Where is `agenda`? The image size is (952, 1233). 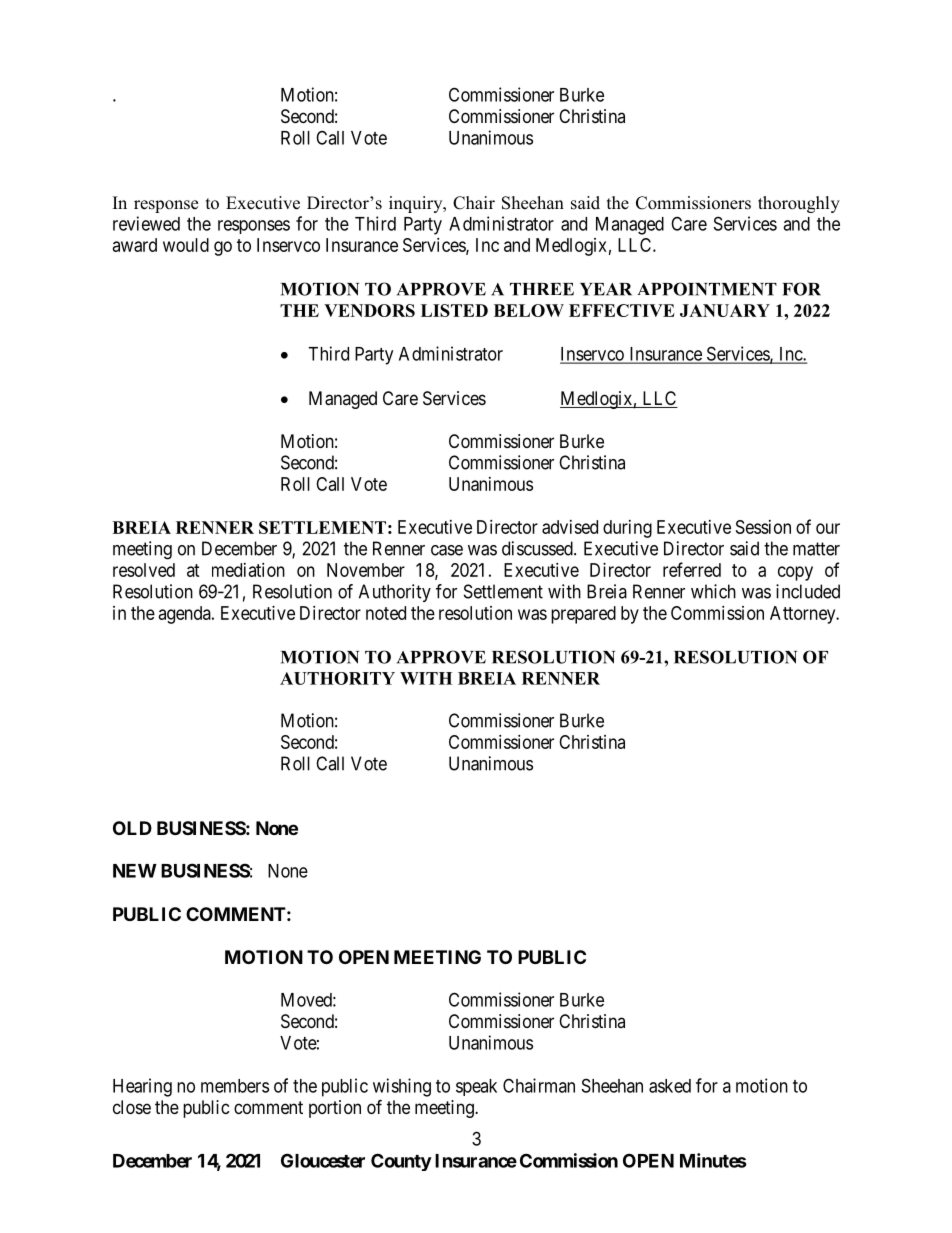
agenda is located at coordinates (186, 615).
